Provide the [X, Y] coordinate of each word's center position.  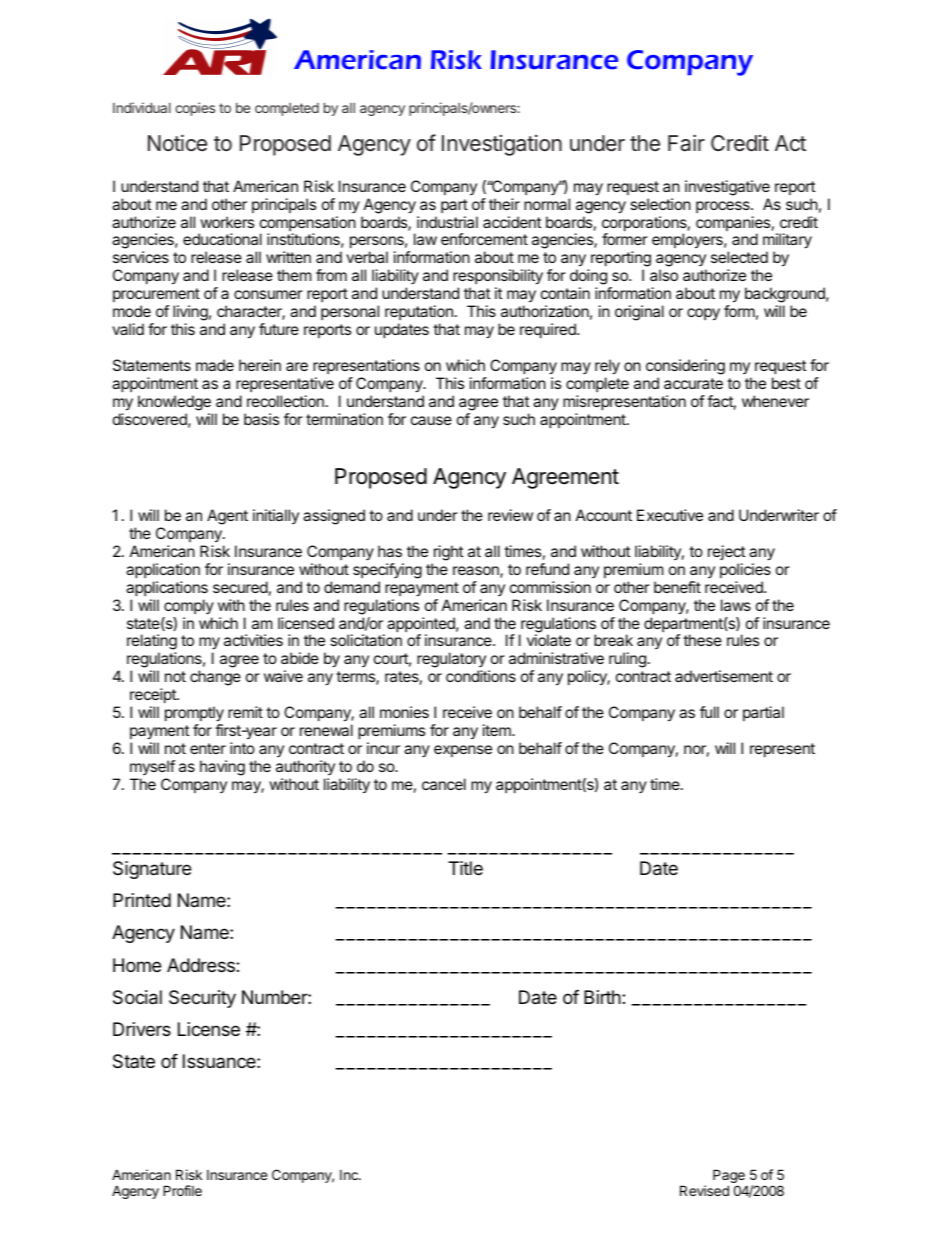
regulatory [451, 661]
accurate [693, 383]
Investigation [502, 145]
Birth [603, 997]
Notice [177, 143]
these [702, 640]
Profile [182, 1190]
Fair [686, 143]
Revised [704, 1190]
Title [465, 868]
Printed [142, 900]
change [215, 678]
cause [431, 420]
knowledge [174, 403]
